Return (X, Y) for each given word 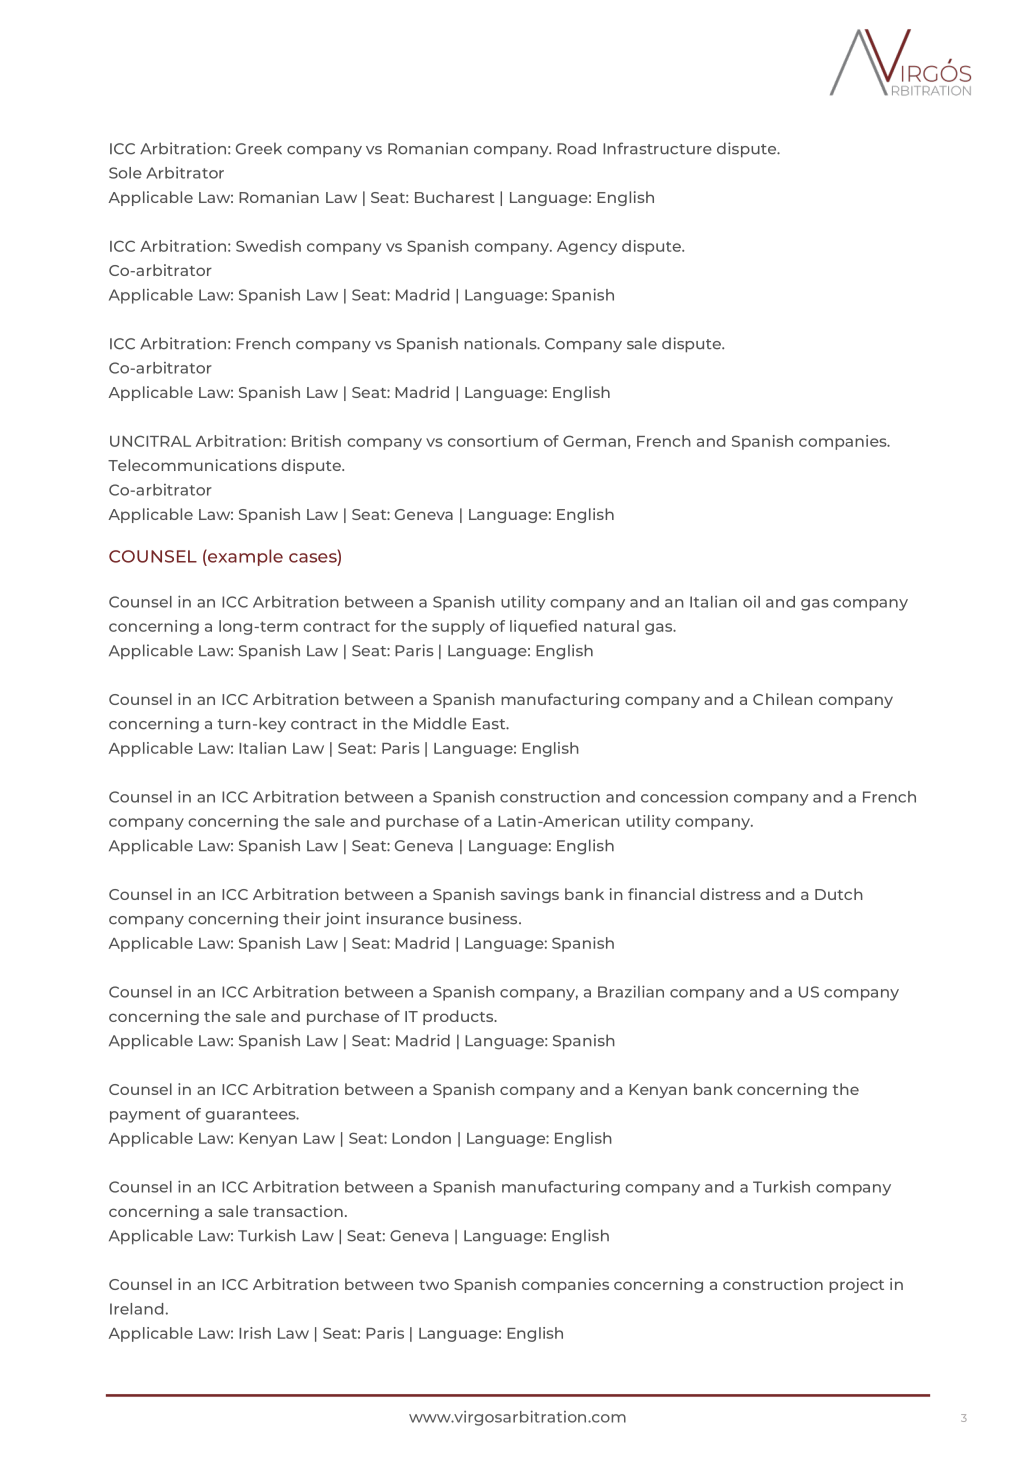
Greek (259, 148)
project (856, 1285)
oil (751, 602)
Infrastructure (657, 148)
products (459, 1017)
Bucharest (455, 197)
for (385, 626)
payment (145, 1116)
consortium (493, 441)
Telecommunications (192, 465)
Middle (440, 723)
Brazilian (631, 991)
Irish (255, 1333)
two (434, 1285)
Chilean (783, 699)
